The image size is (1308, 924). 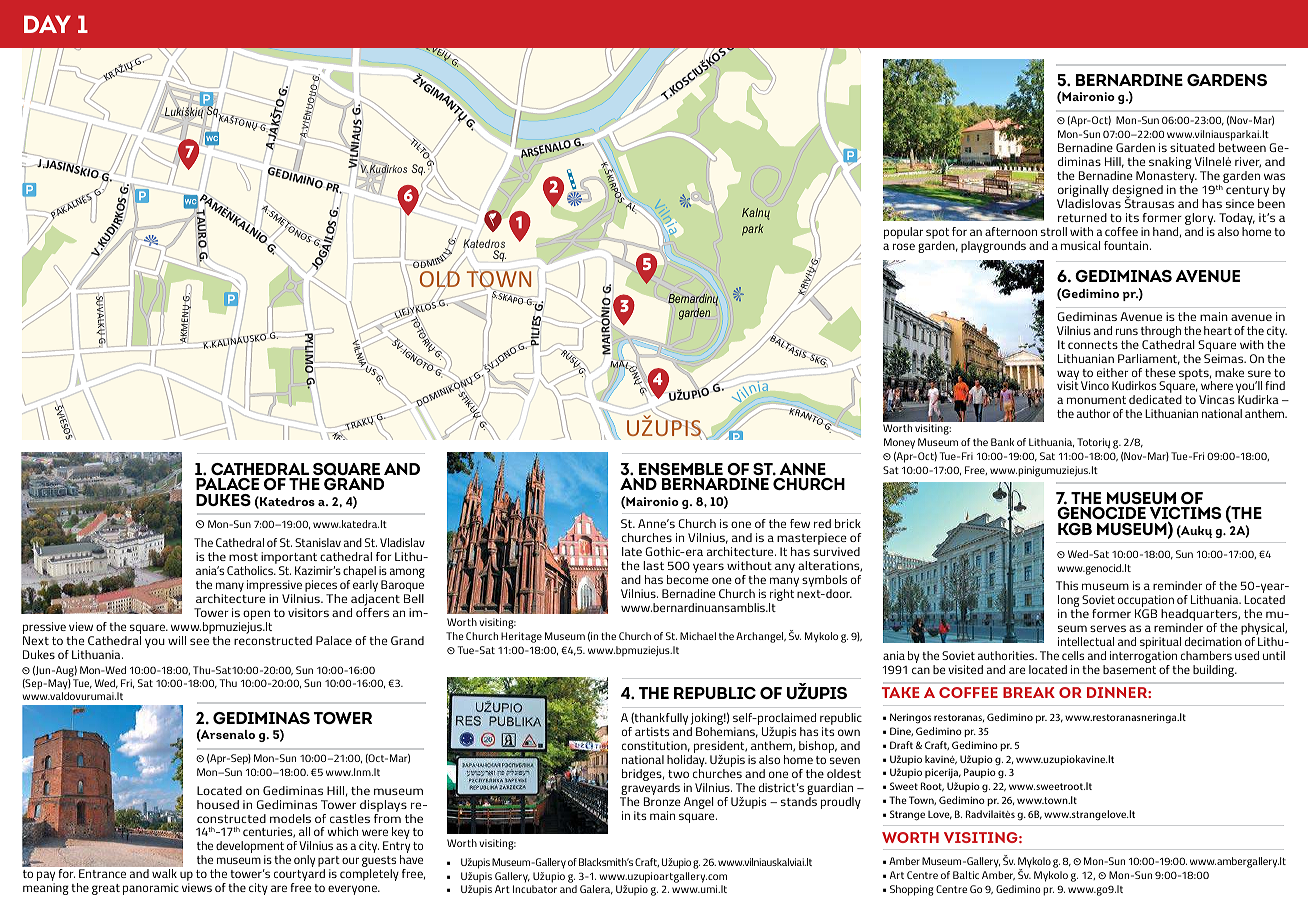 I want to click on late, so click(x=632, y=551).
